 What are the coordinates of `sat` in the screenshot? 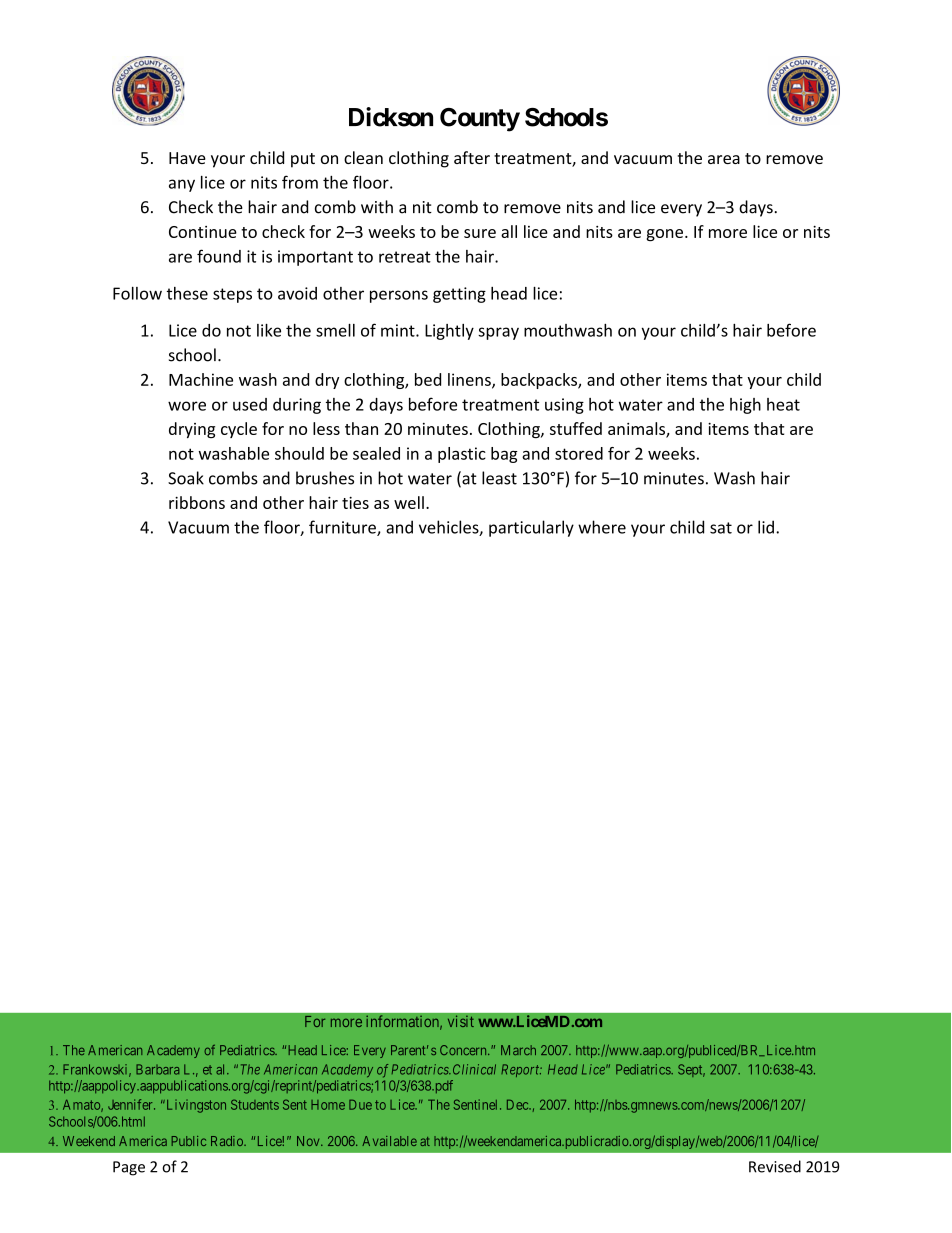 It's located at (721, 528).
